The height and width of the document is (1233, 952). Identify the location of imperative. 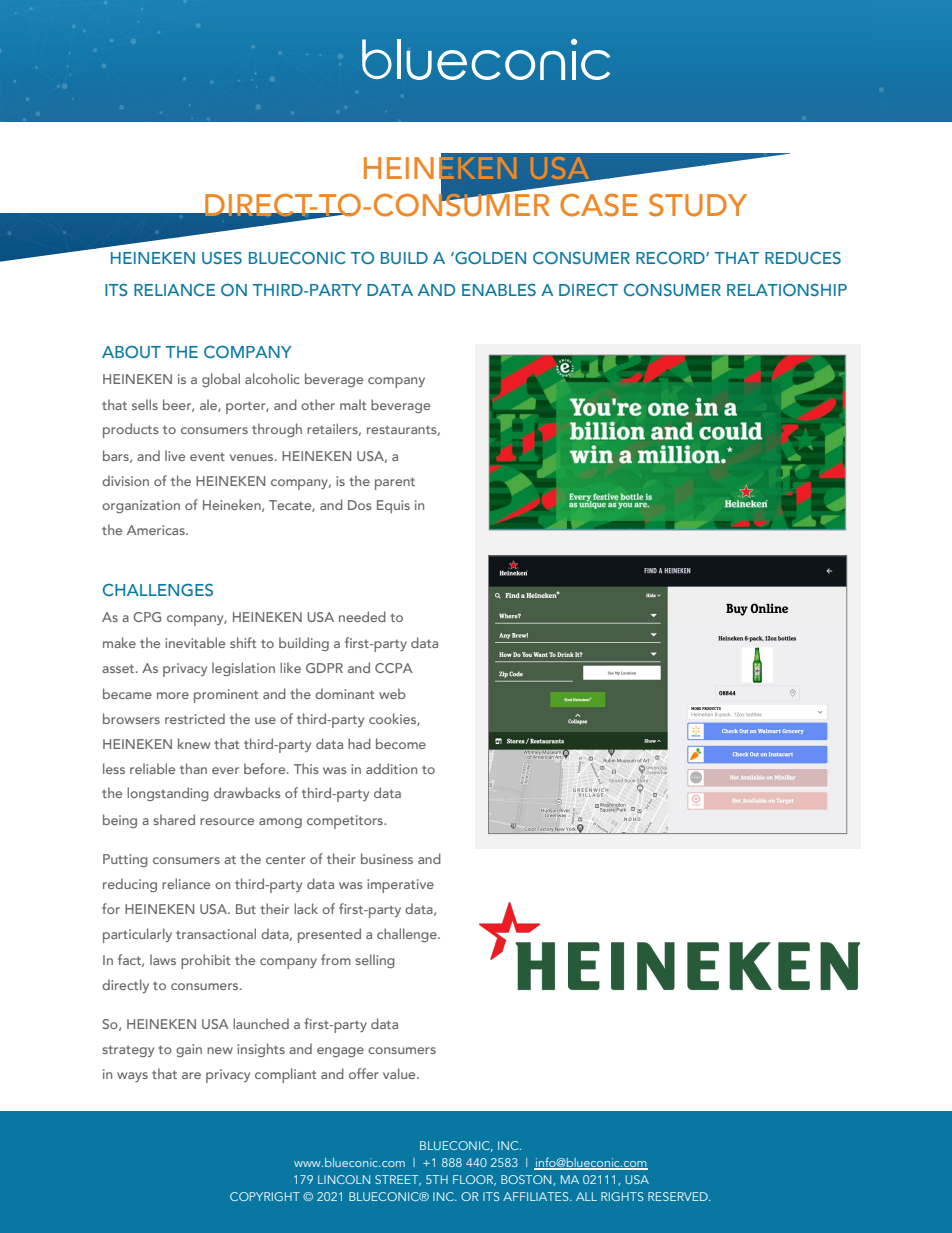
(400, 886).
